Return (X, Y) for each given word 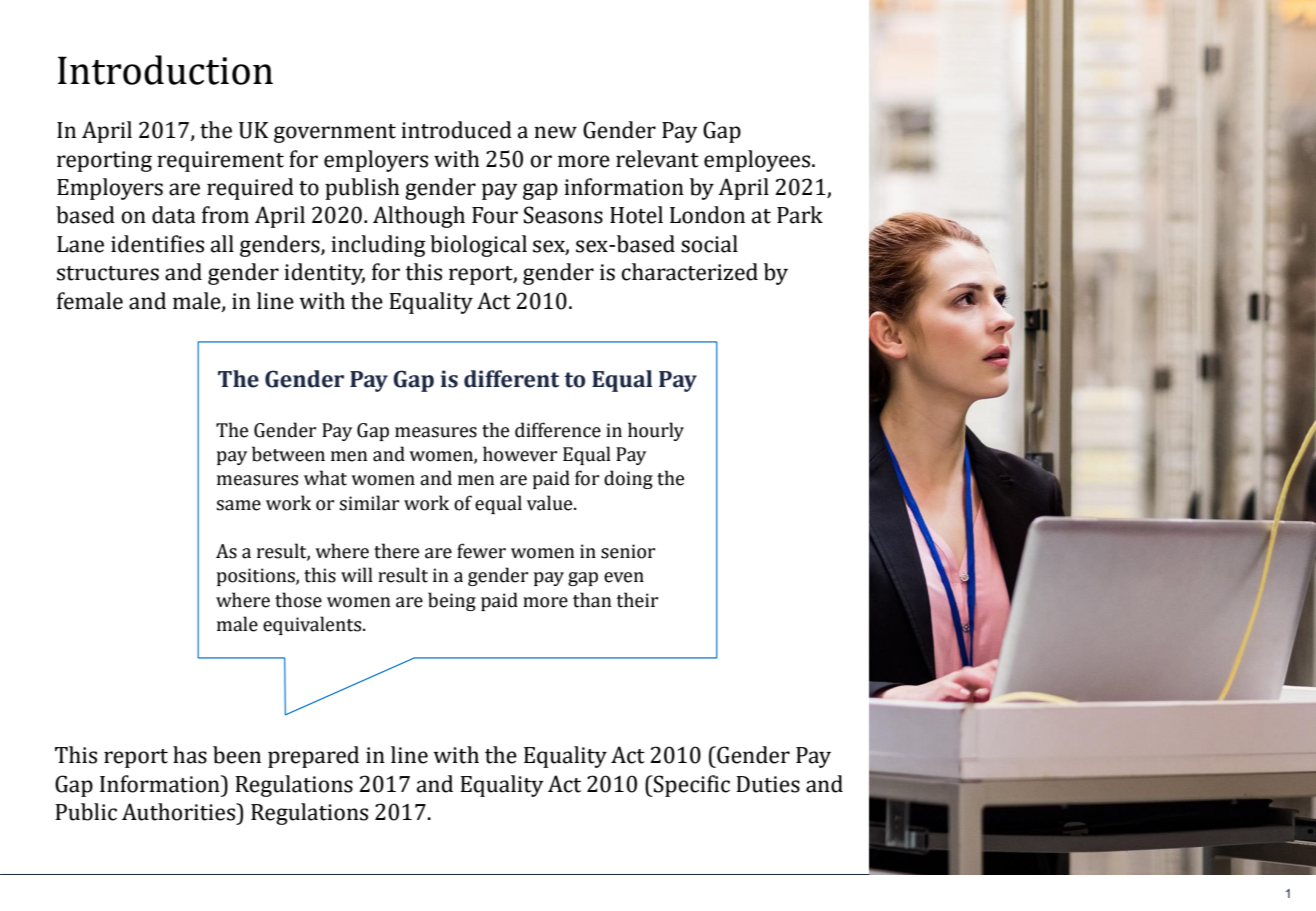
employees (758, 161)
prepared (313, 757)
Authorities (180, 812)
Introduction (165, 70)
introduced (456, 130)
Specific (691, 786)
